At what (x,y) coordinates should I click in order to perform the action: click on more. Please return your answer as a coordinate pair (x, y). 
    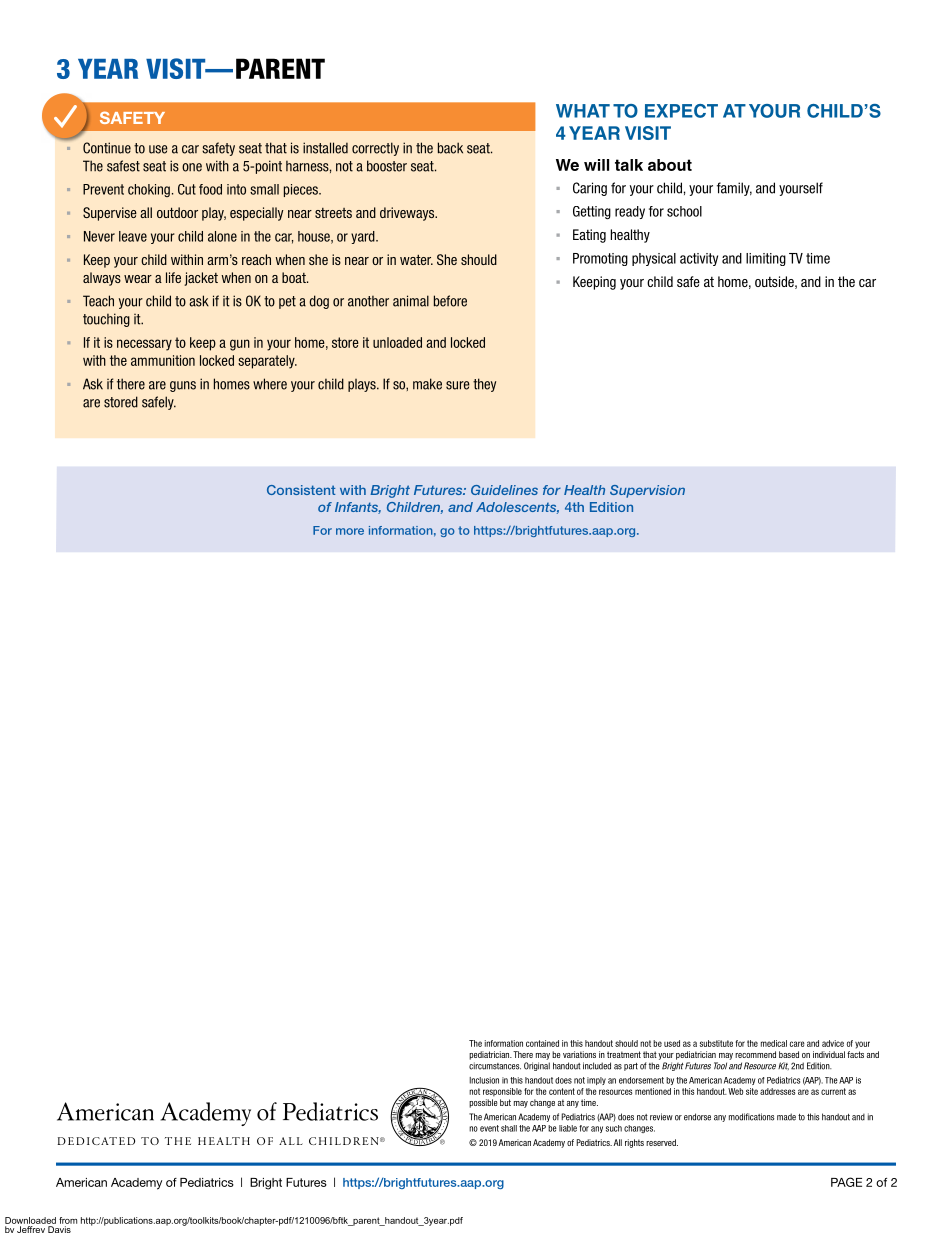
    Looking at the image, I should click on (350, 531).
